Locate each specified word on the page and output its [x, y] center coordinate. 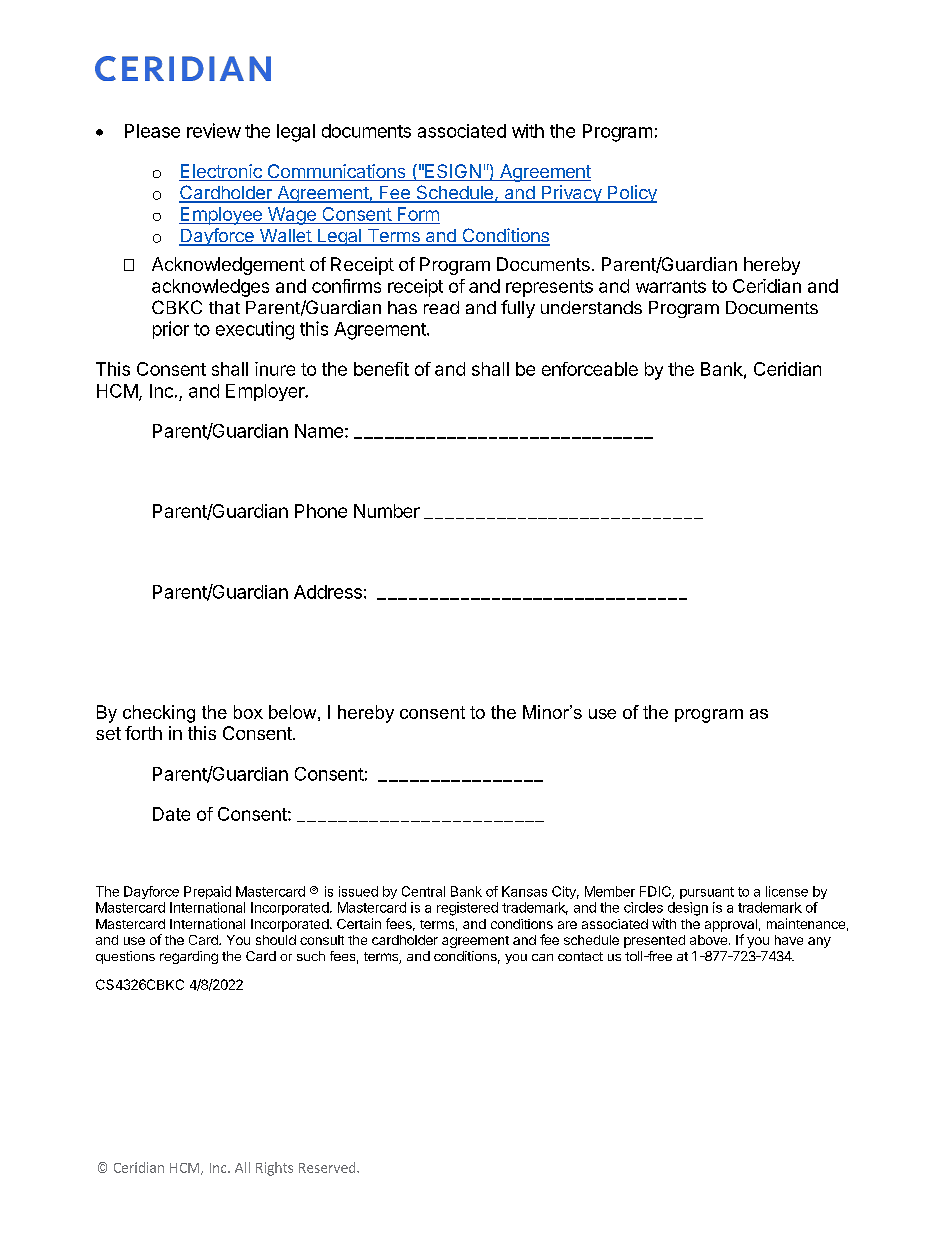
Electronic [221, 172]
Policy [631, 194]
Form [418, 214]
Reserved [328, 1167]
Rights [274, 1169]
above [708, 940]
